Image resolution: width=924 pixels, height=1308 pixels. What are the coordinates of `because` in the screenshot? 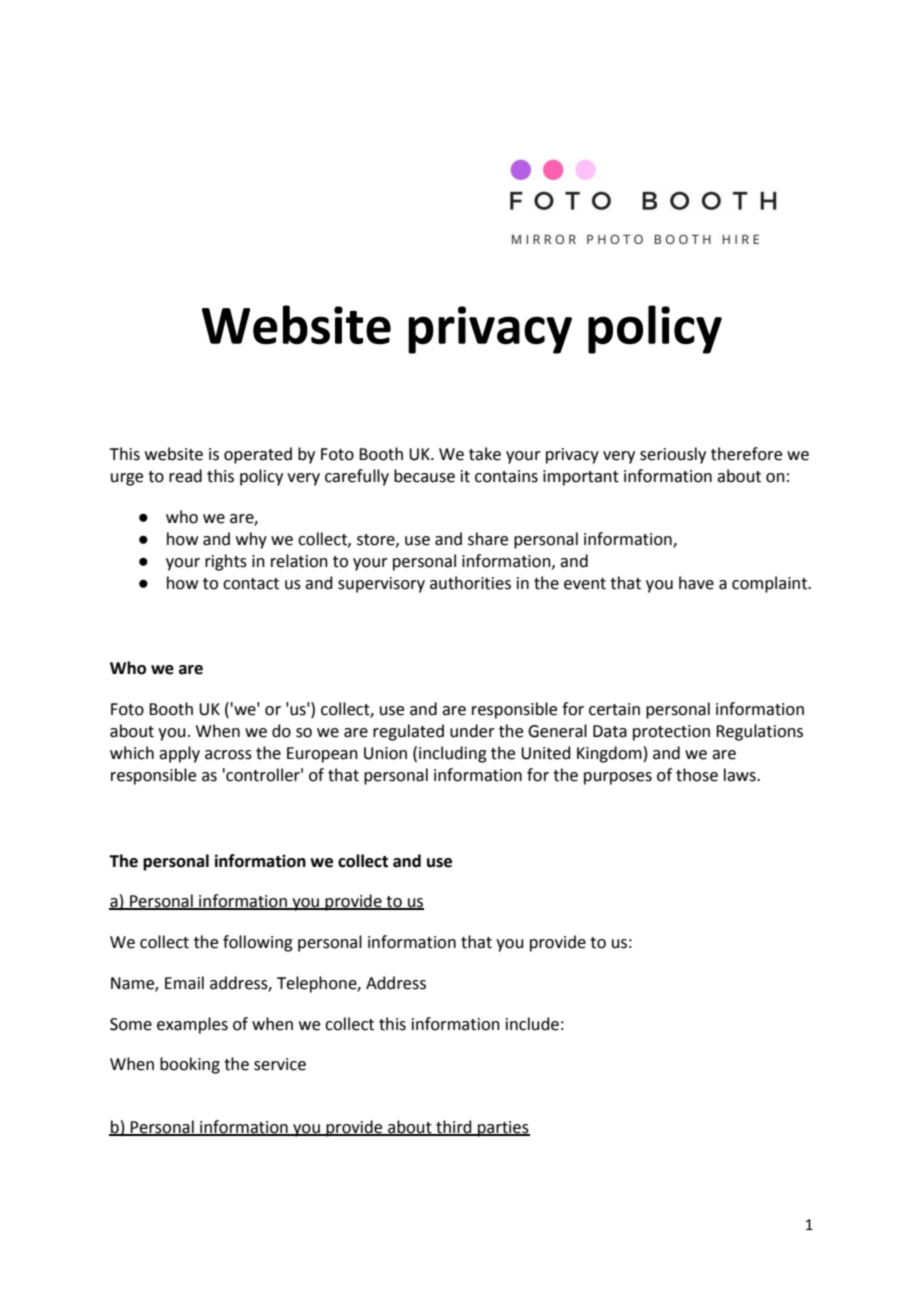 It's located at (424, 476).
